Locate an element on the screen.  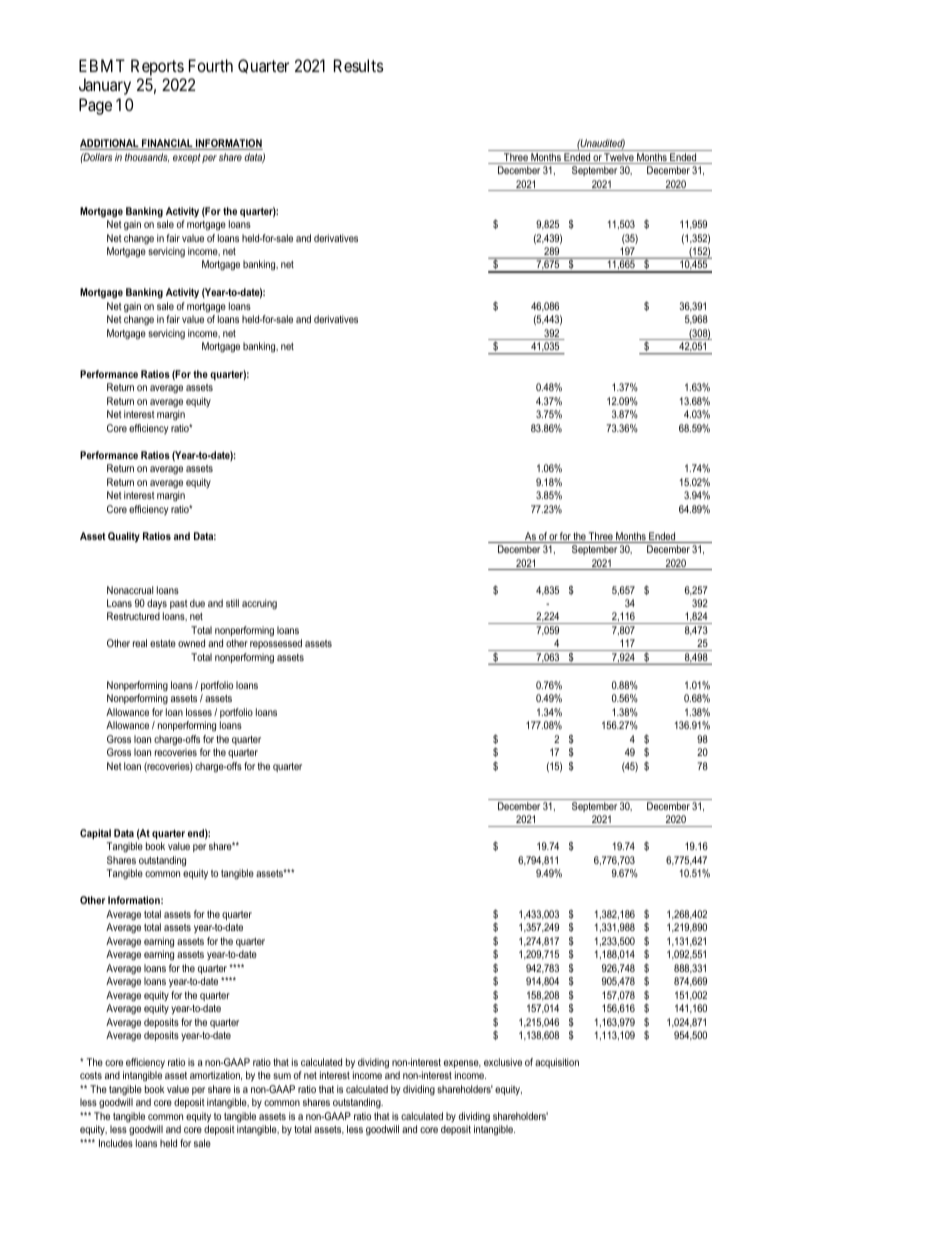
acquisition is located at coordinates (557, 1063).
